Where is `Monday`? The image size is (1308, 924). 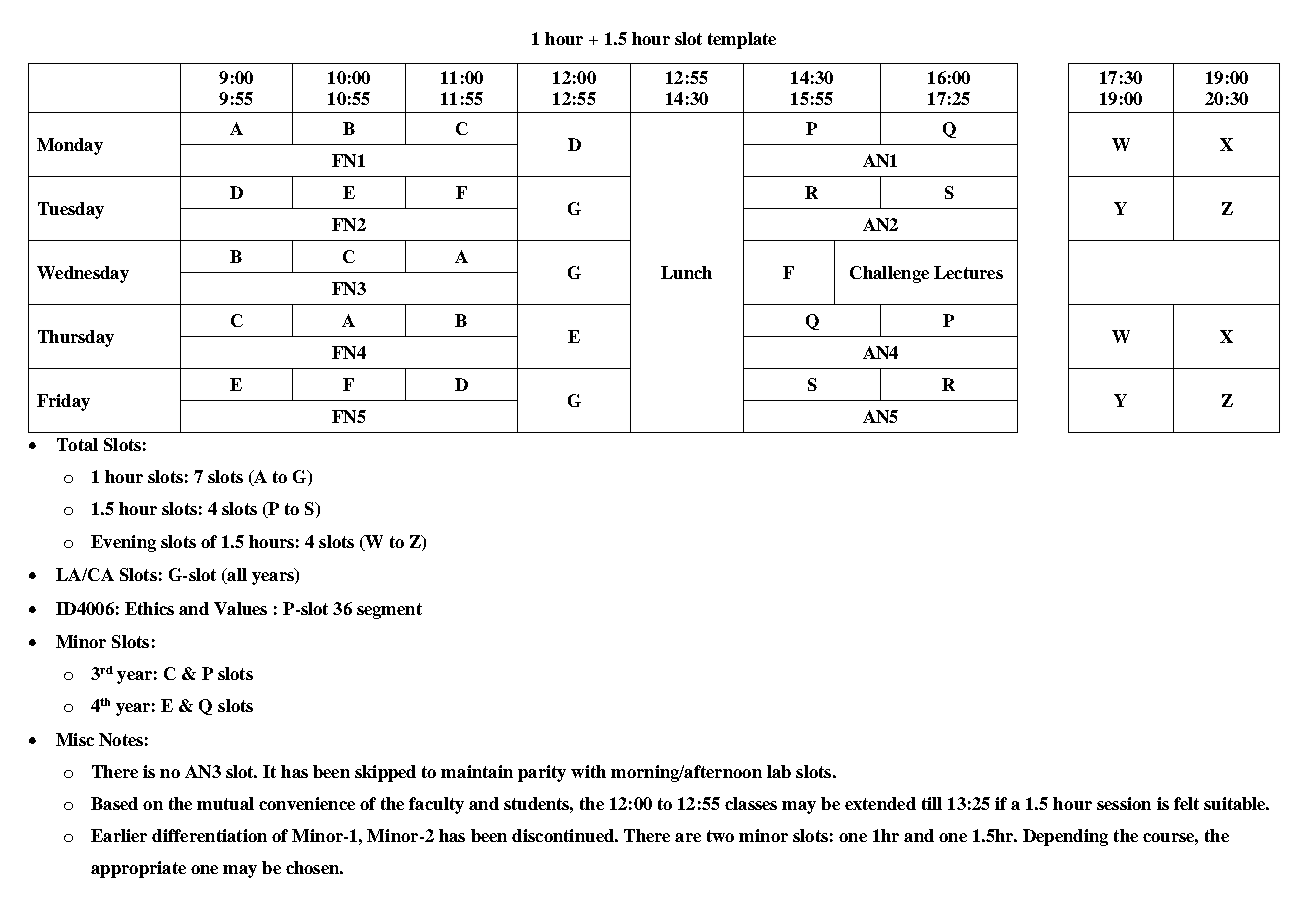
Monday is located at coordinates (70, 146).
